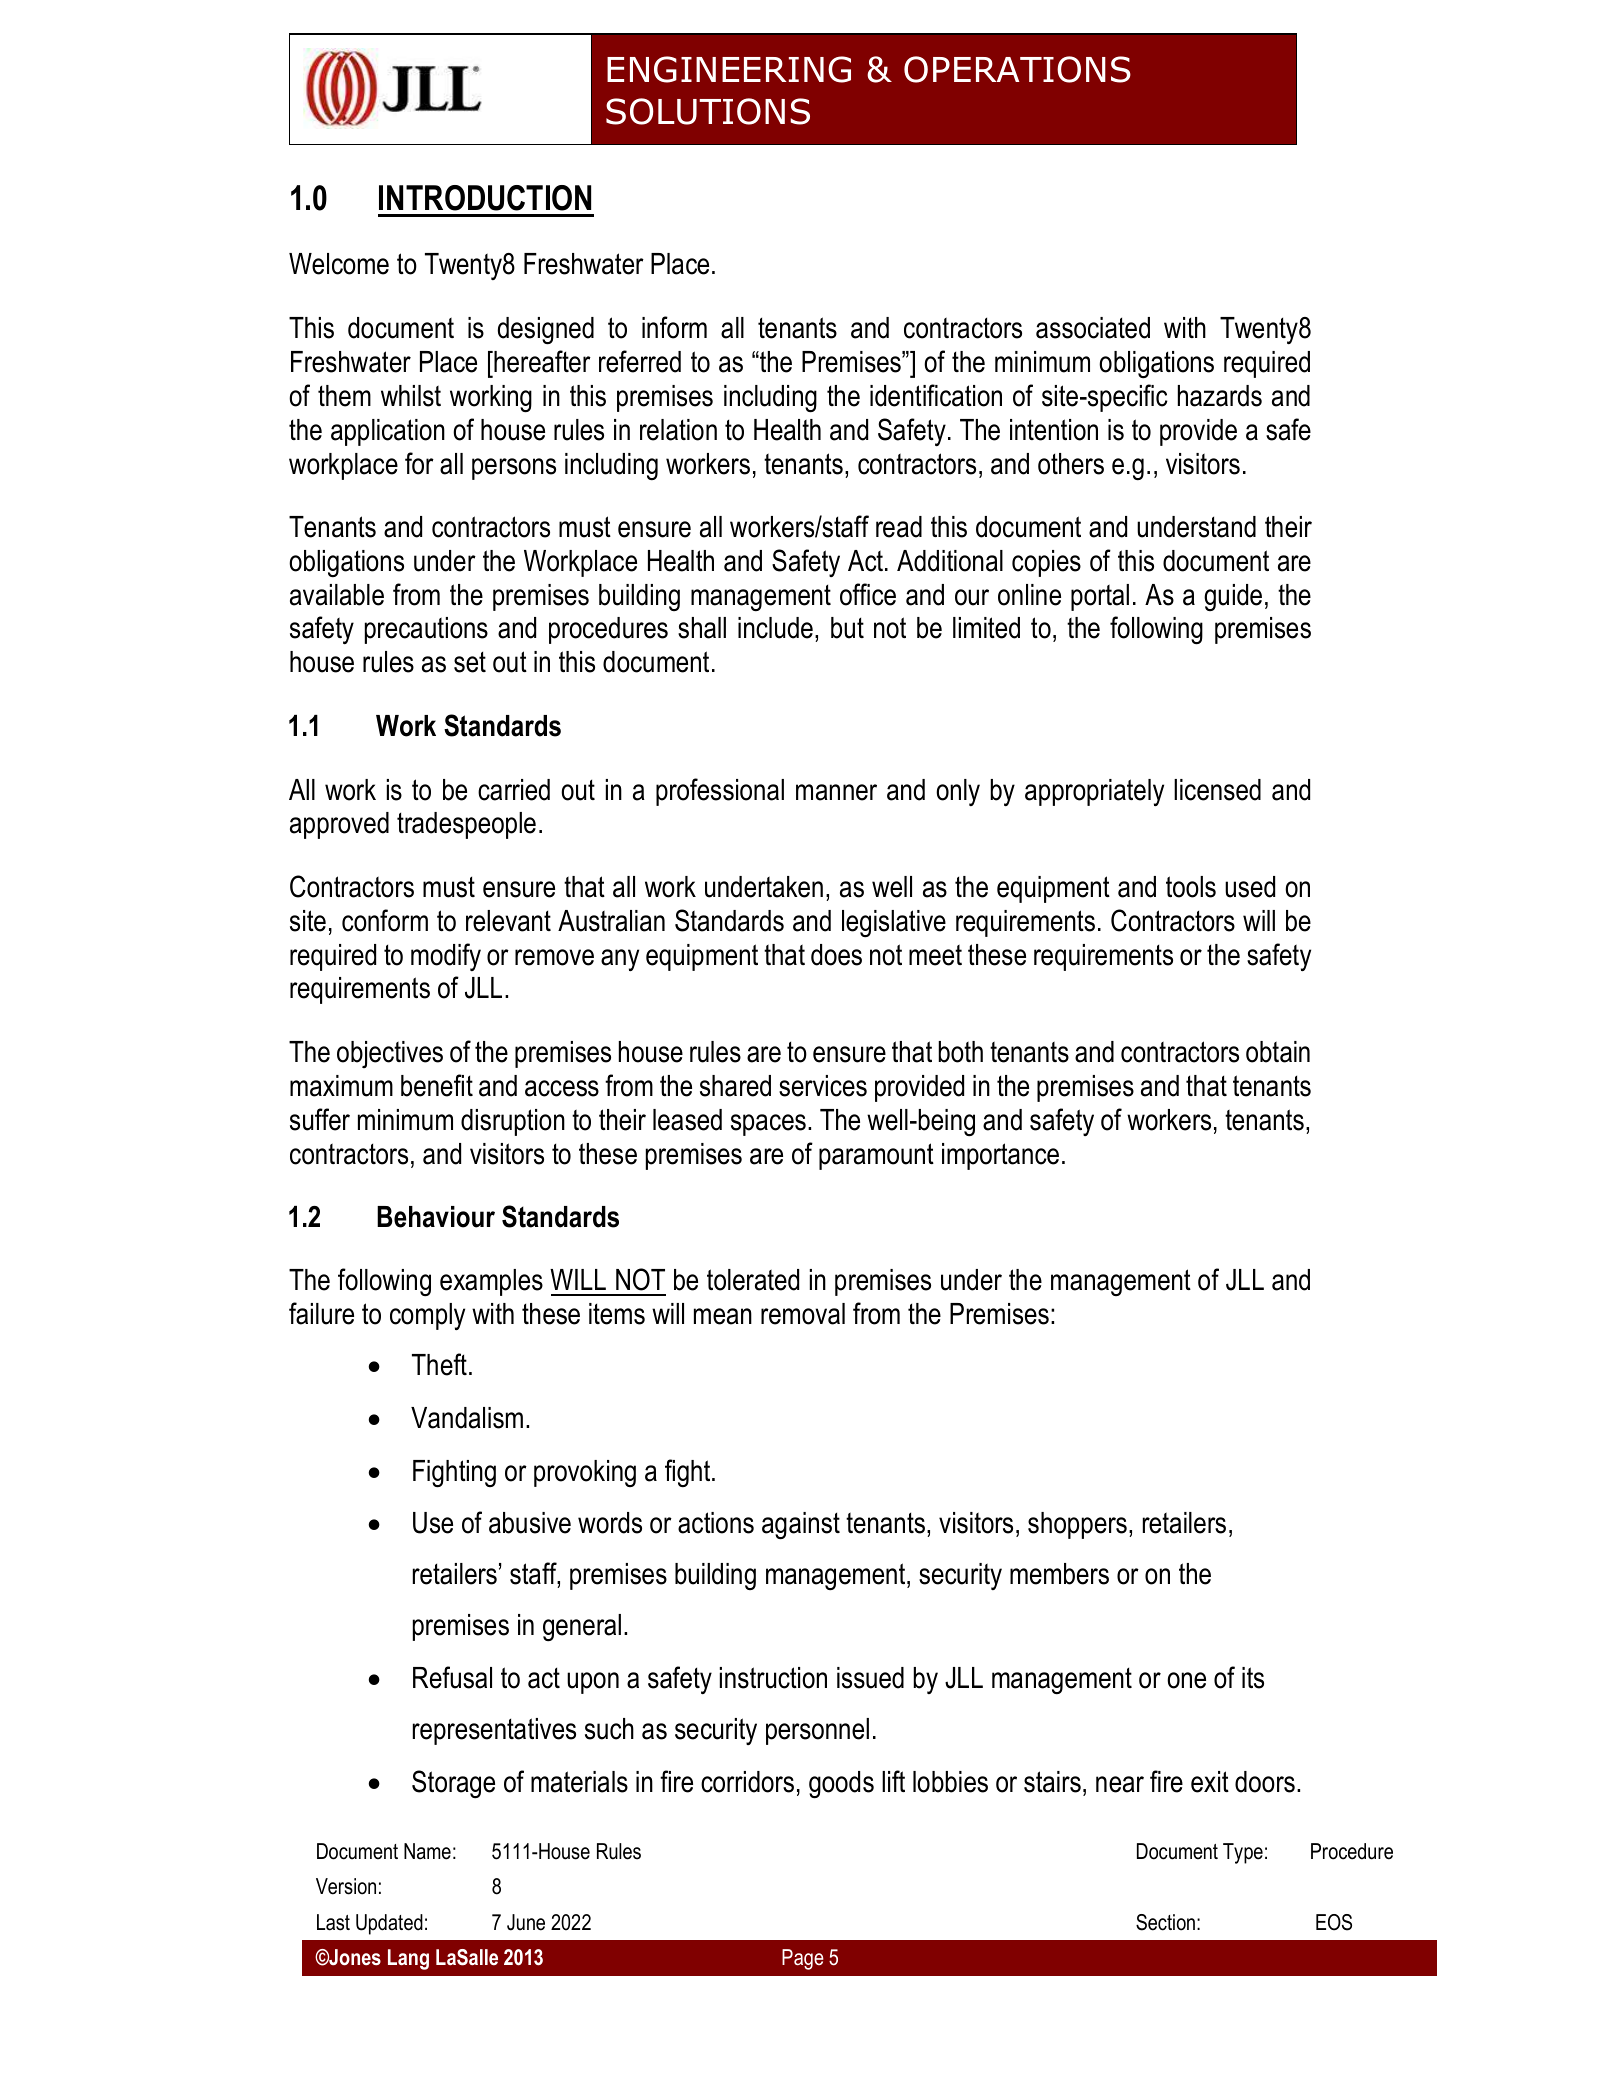 The image size is (1603, 2074). Describe the element at coordinates (836, 955) in the screenshot. I see `does` at that location.
